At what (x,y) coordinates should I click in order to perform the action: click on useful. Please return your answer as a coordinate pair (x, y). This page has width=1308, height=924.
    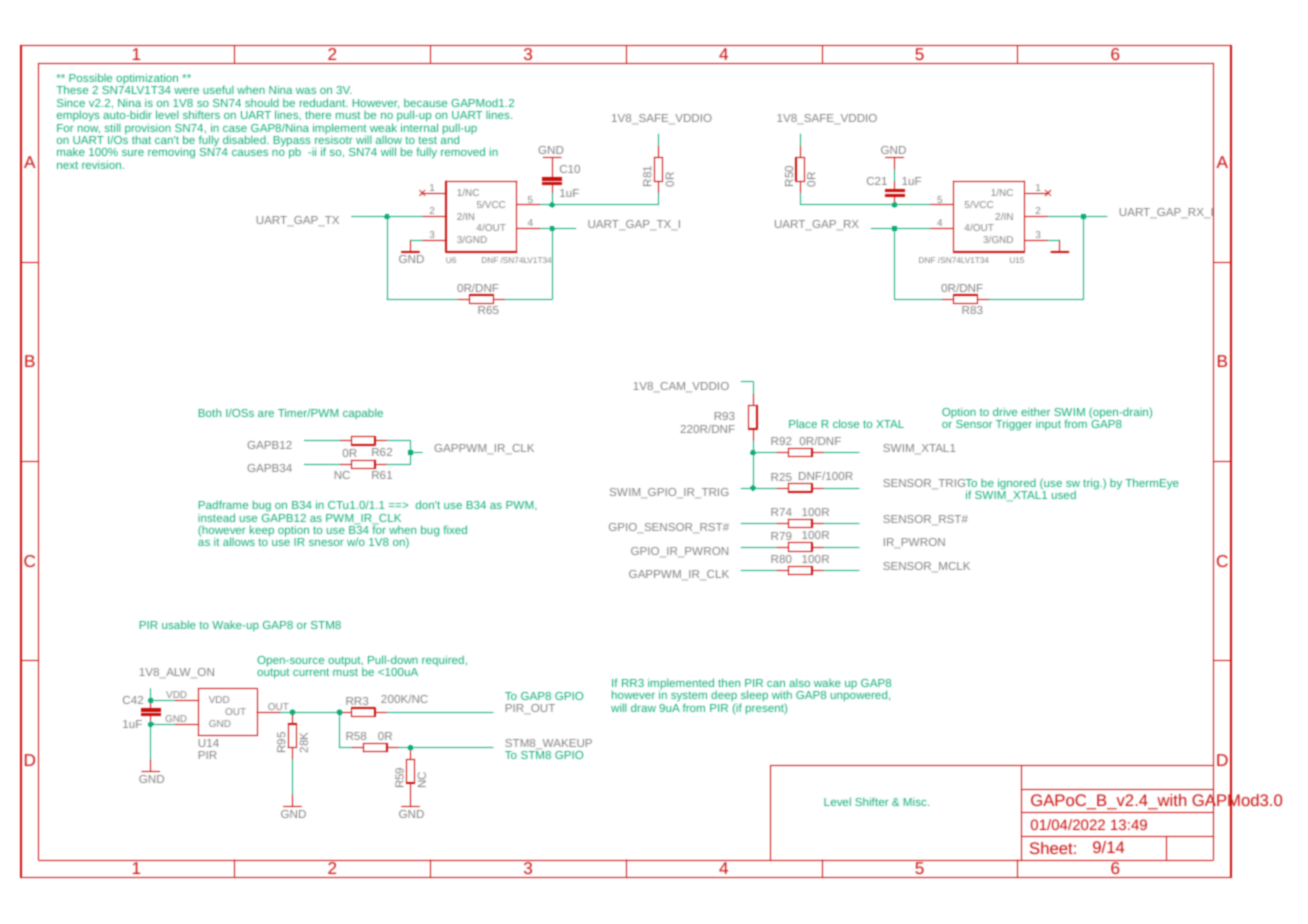
    Looking at the image, I should click on (218, 89).
